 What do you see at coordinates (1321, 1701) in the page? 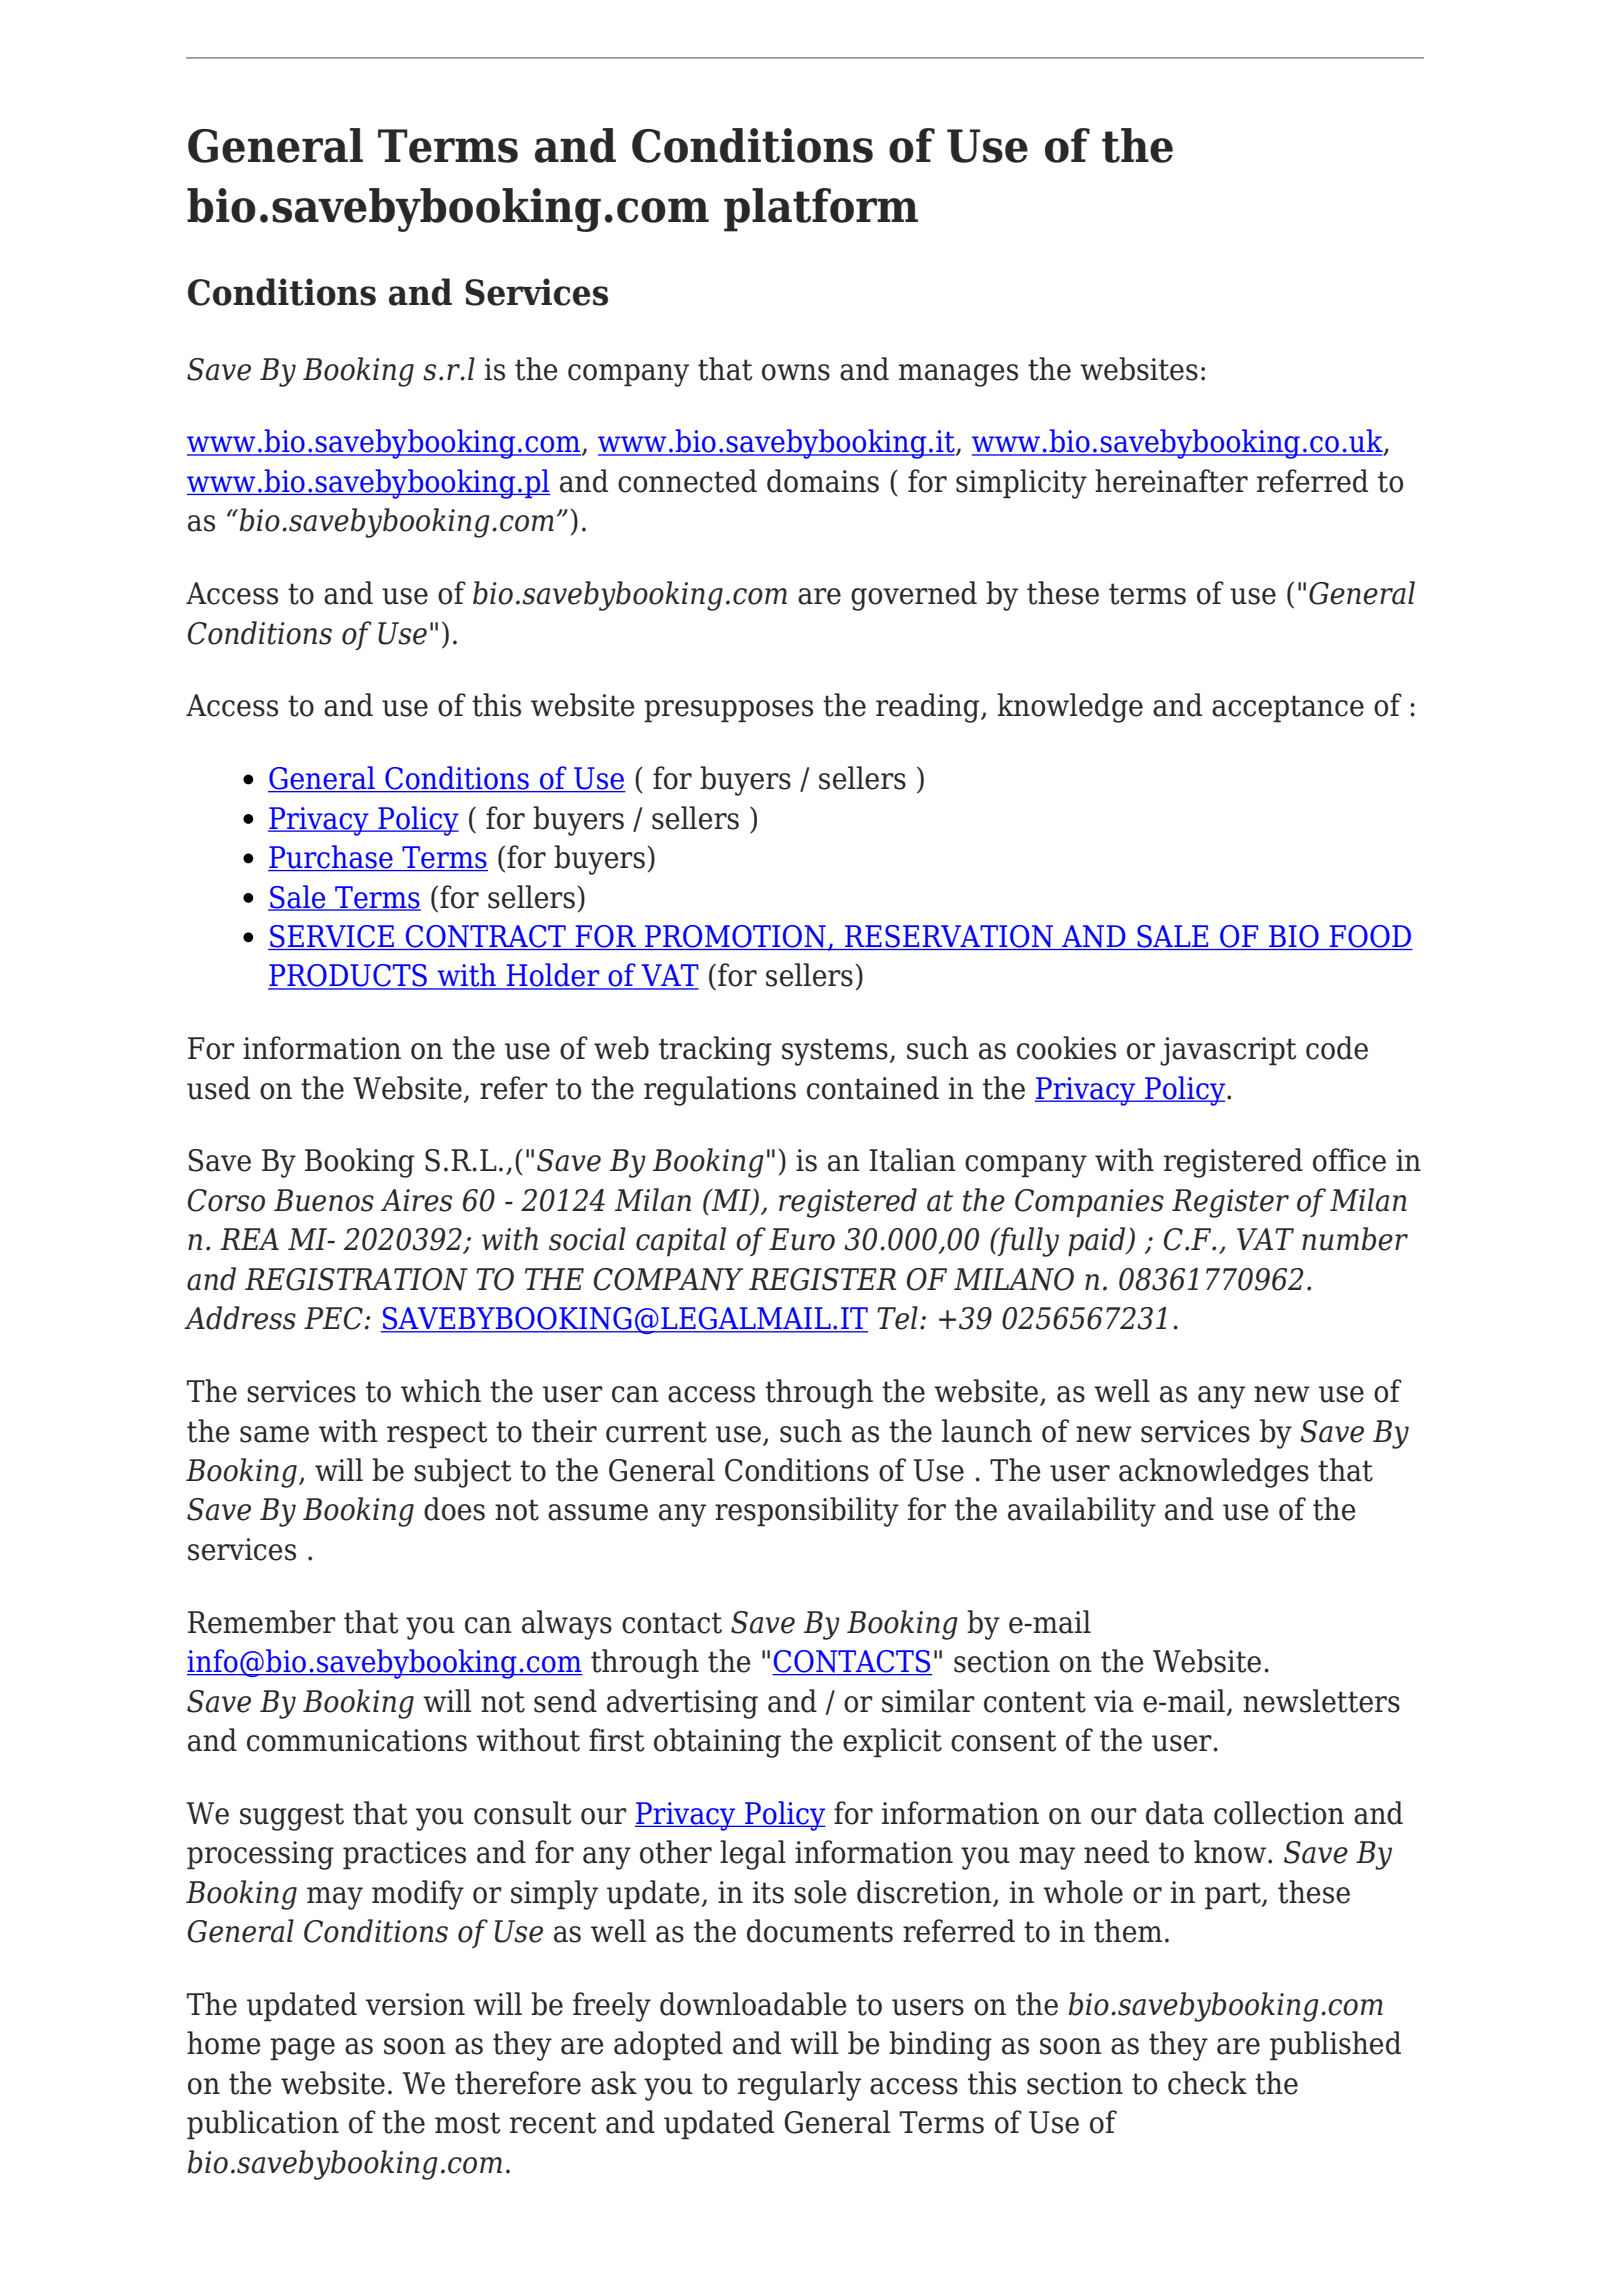
I see `newsletters` at bounding box center [1321, 1701].
